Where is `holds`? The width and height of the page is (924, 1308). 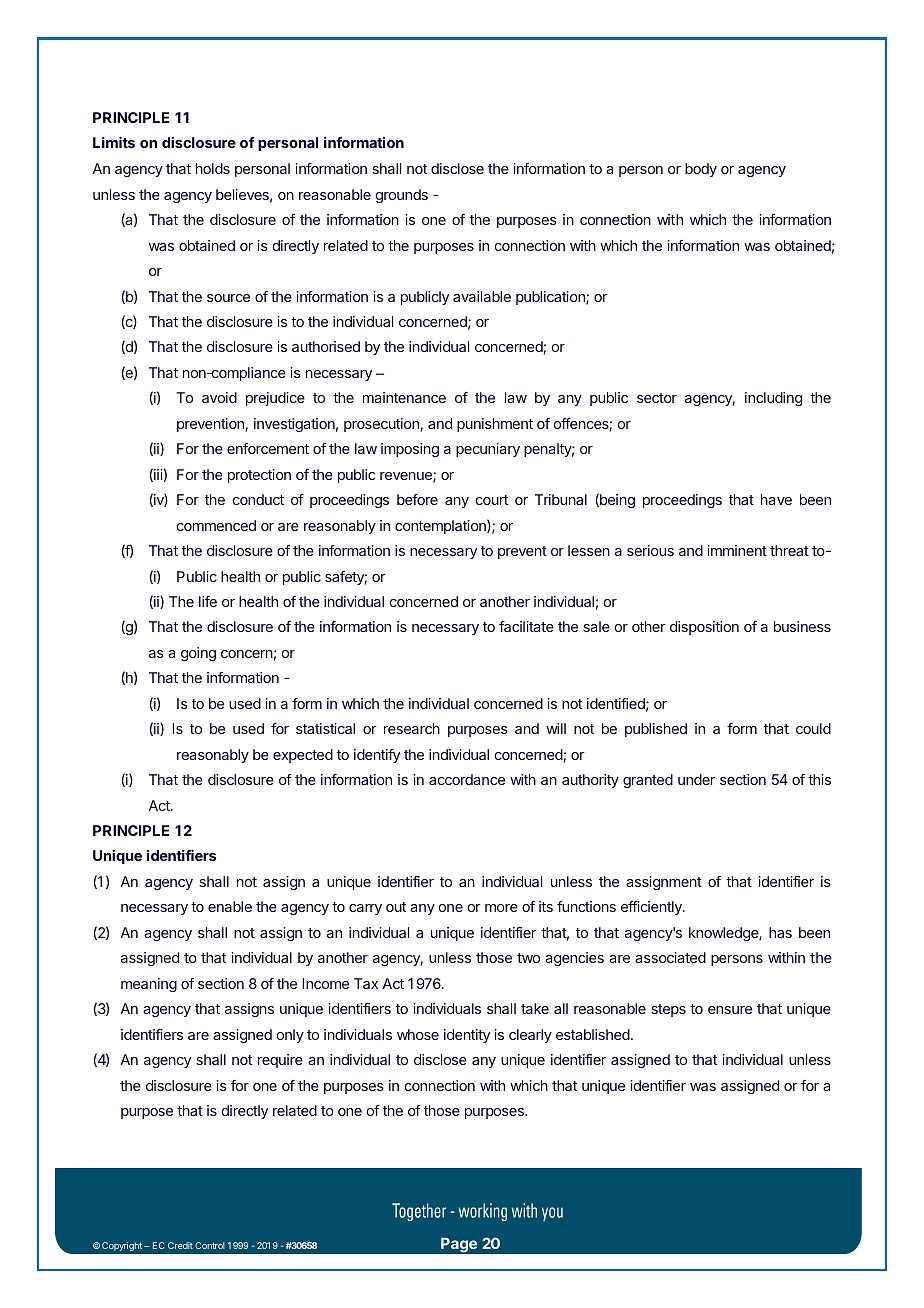
holds is located at coordinates (213, 168).
